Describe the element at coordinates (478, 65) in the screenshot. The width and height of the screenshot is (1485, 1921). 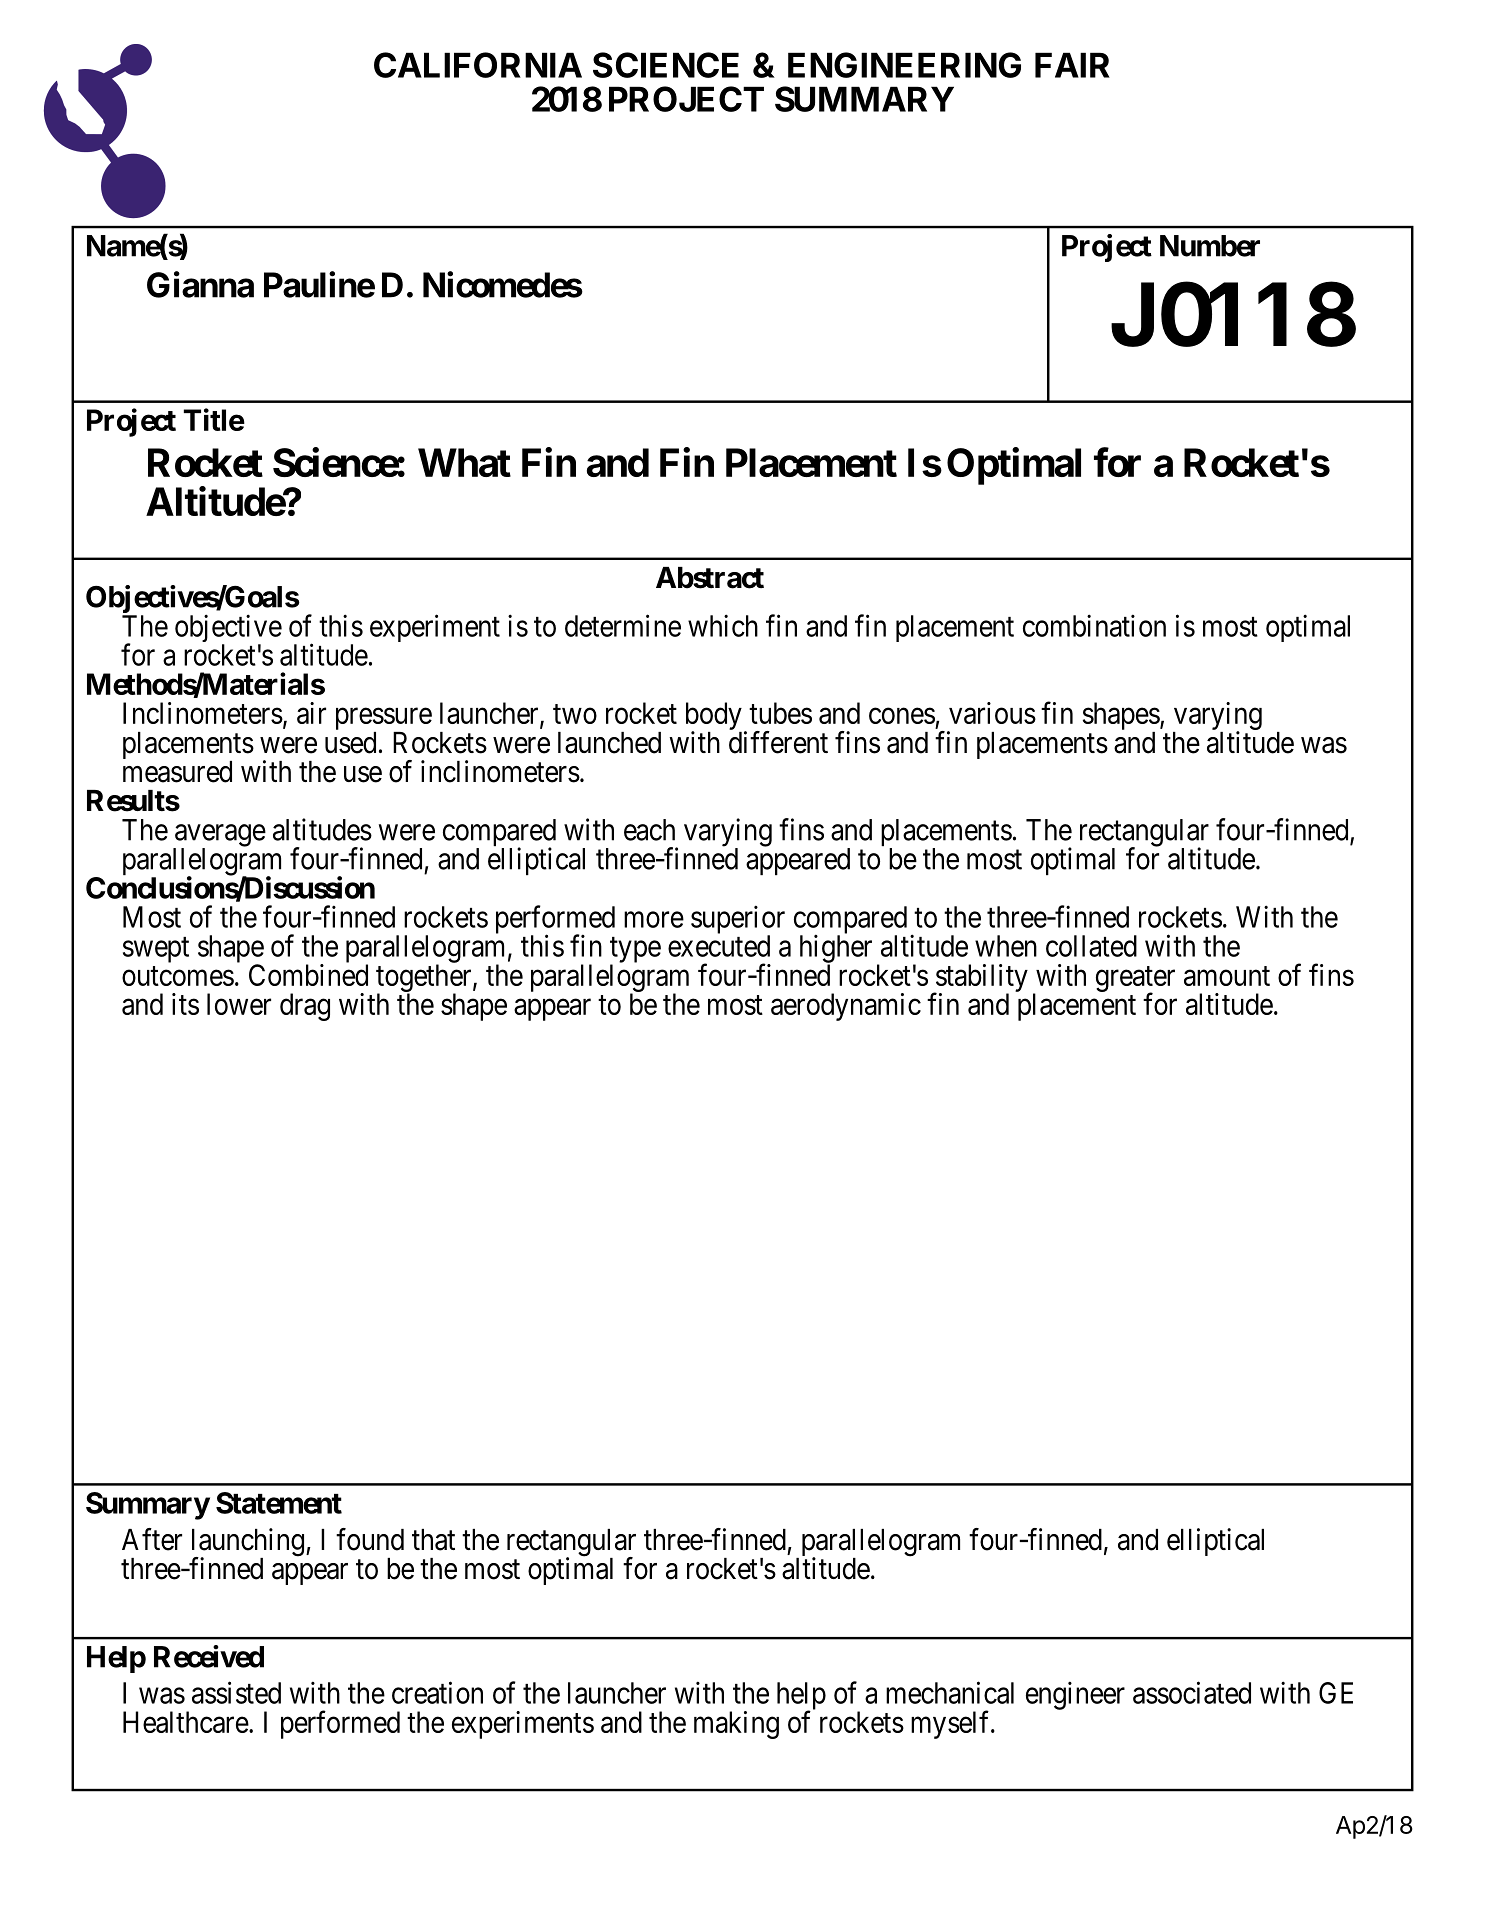
I see `CALIFORNIA` at that location.
